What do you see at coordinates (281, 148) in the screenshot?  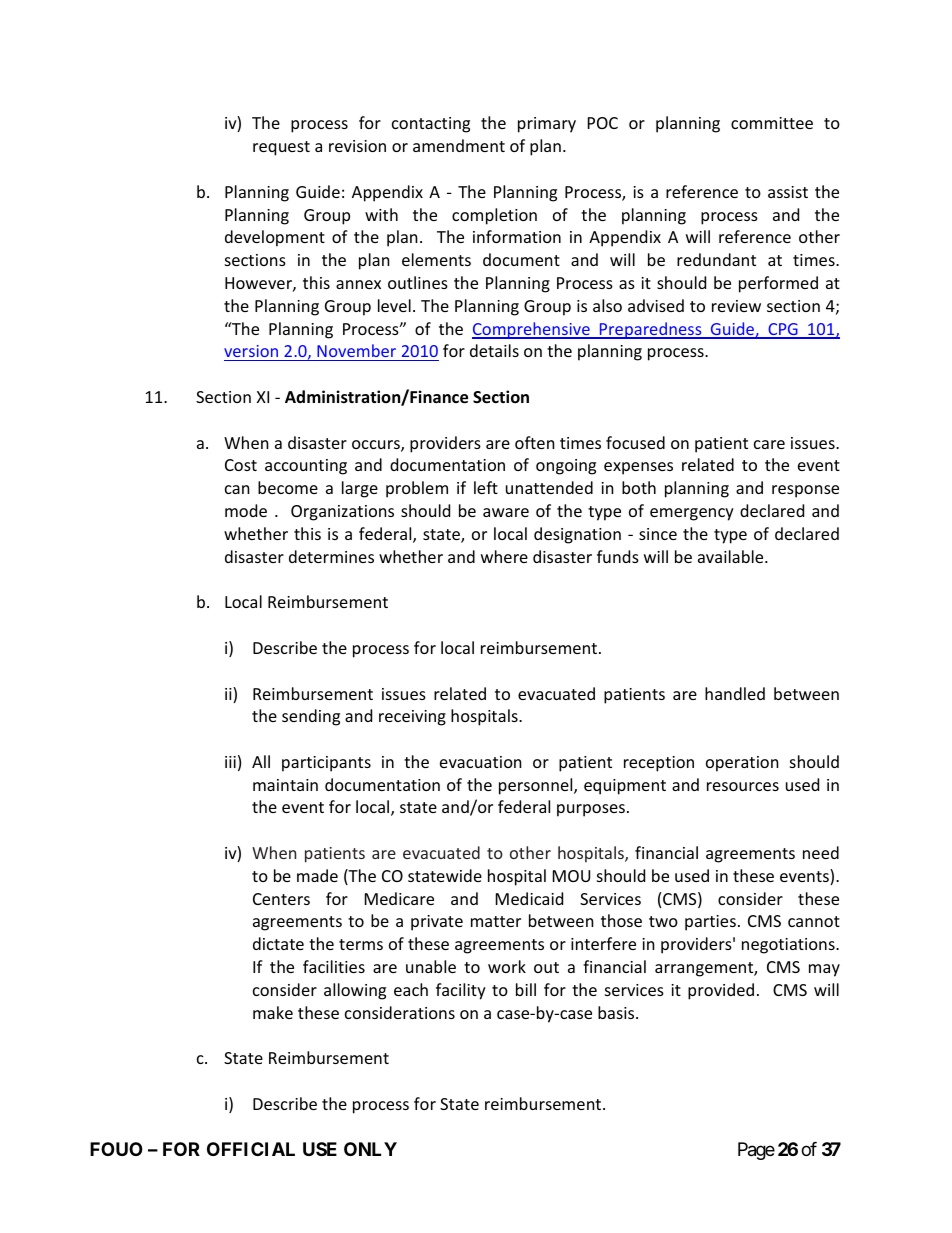 I see `request` at bounding box center [281, 148].
